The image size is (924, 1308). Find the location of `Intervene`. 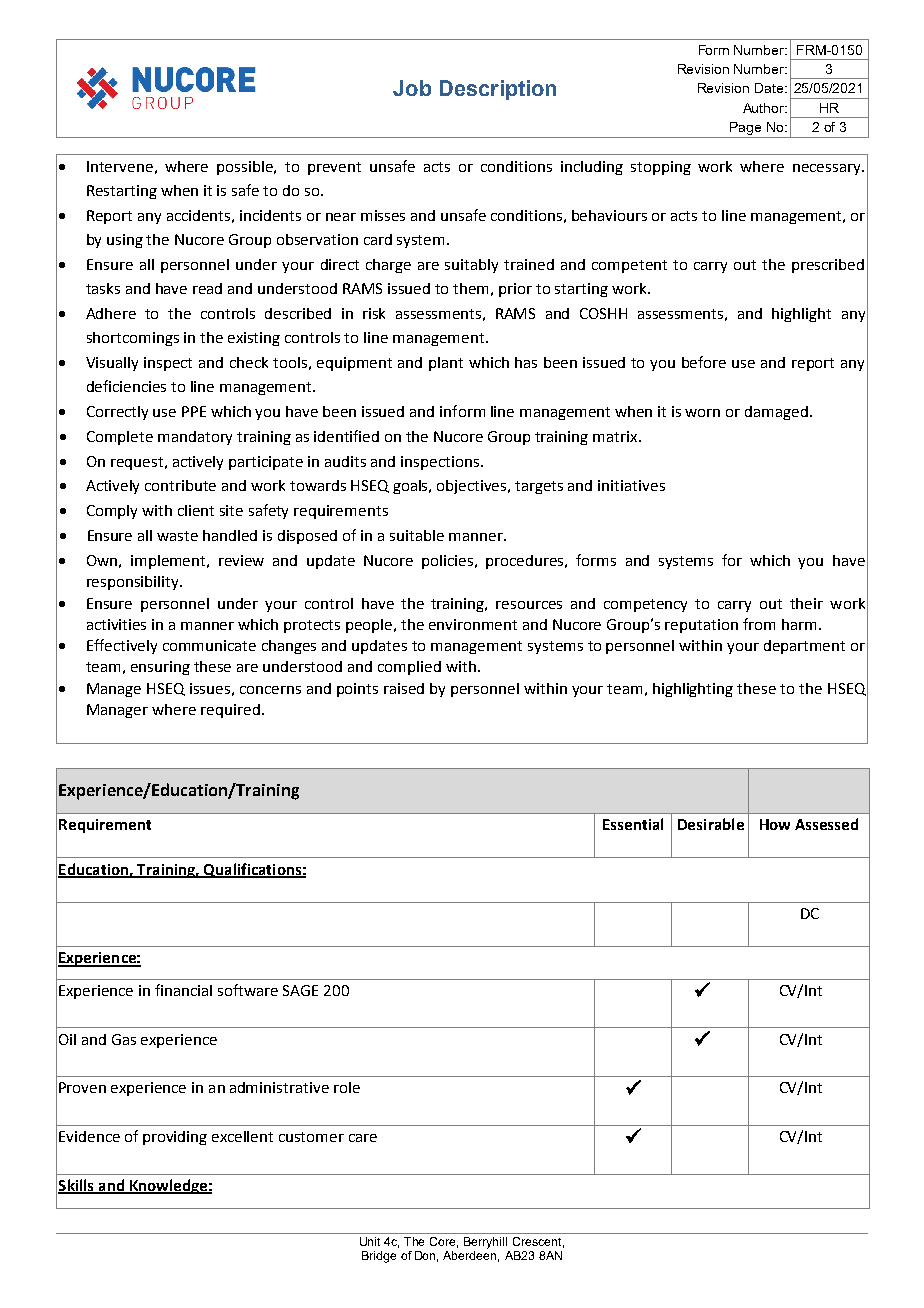

Intervene is located at coordinates (120, 166).
